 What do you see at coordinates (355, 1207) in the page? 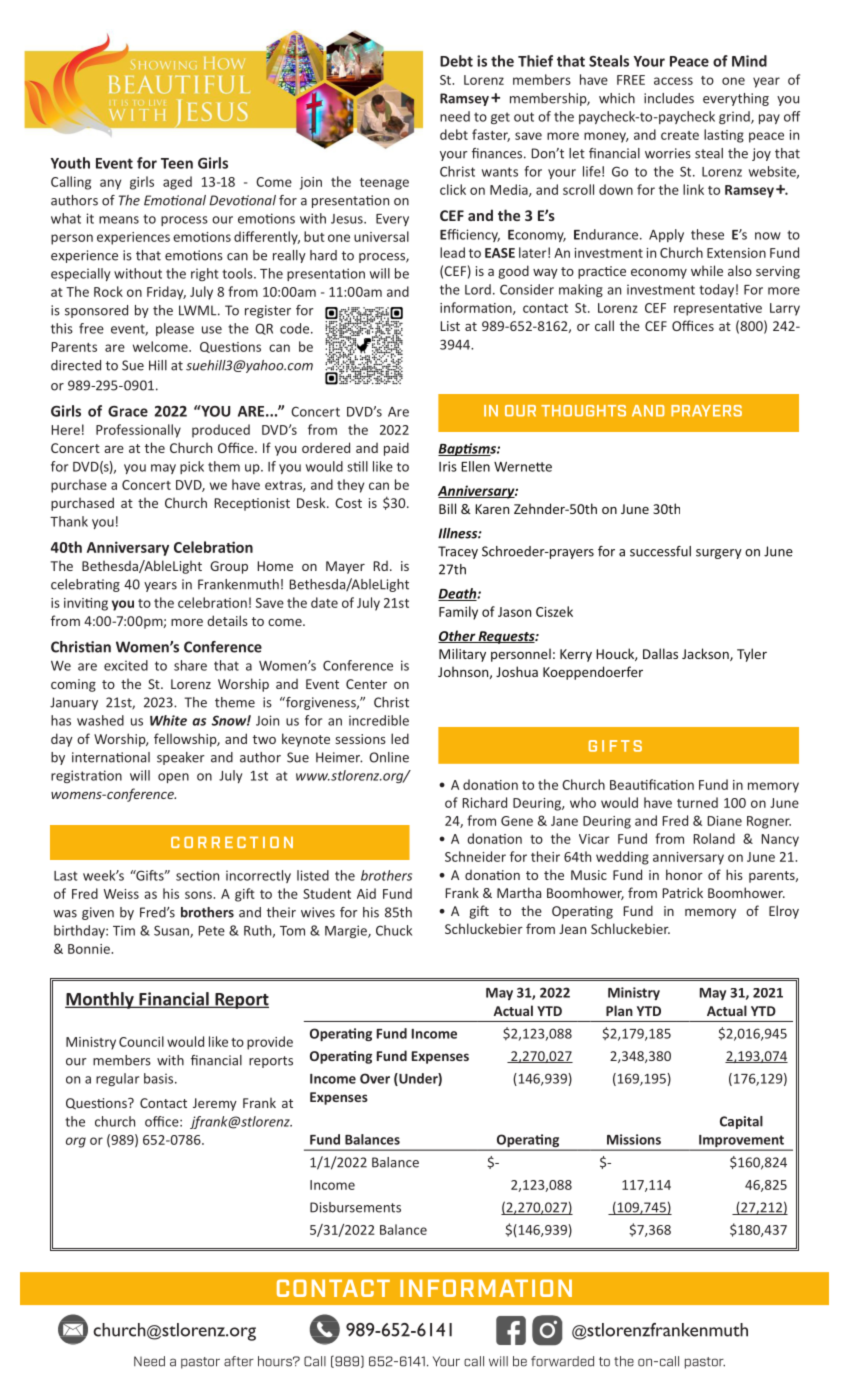
I see `Disbursements` at bounding box center [355, 1207].
